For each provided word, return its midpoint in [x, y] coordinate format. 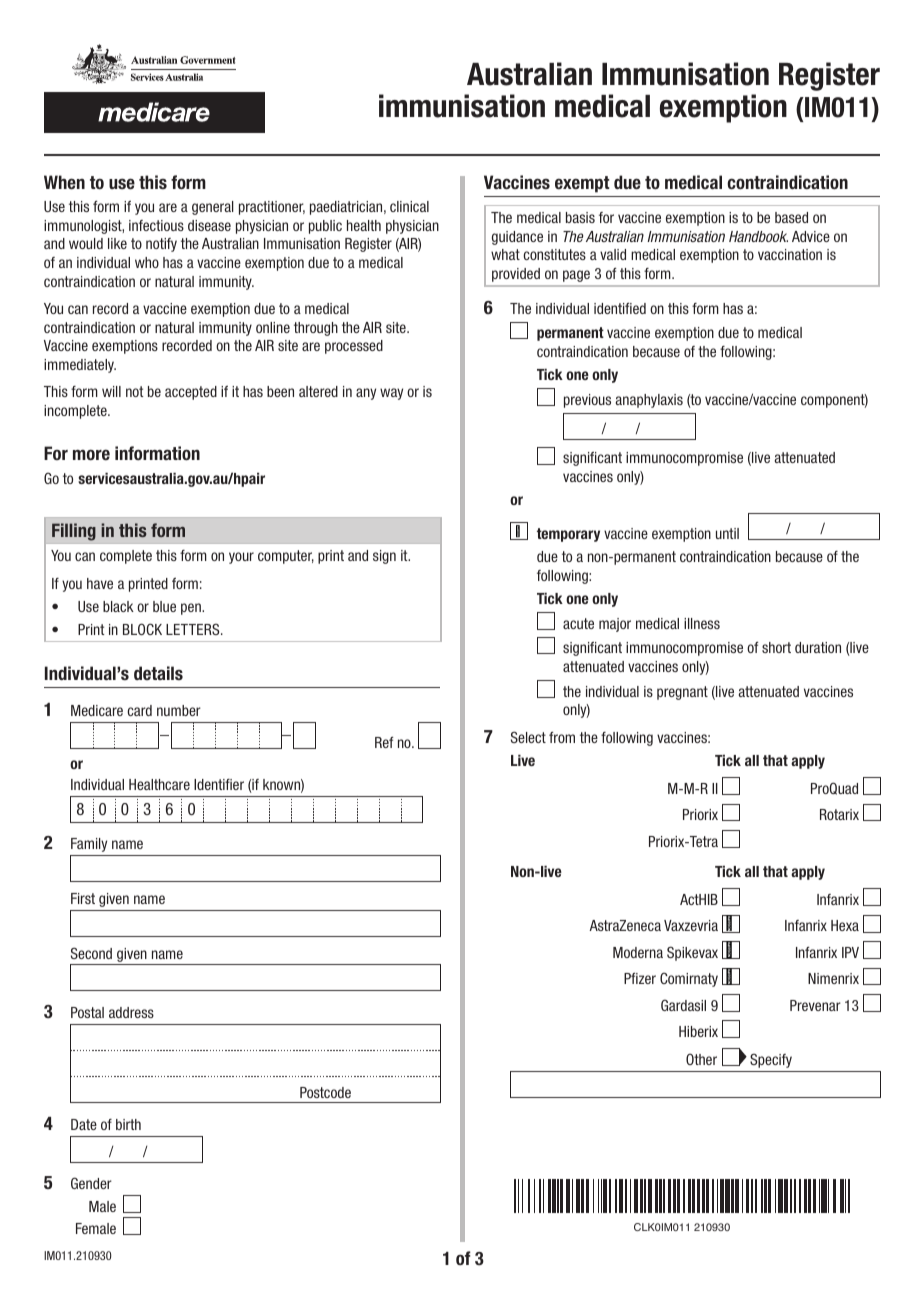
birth [128, 1124]
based [791, 217]
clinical [409, 206]
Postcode [325, 1092]
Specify [771, 1060]
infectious [156, 225]
